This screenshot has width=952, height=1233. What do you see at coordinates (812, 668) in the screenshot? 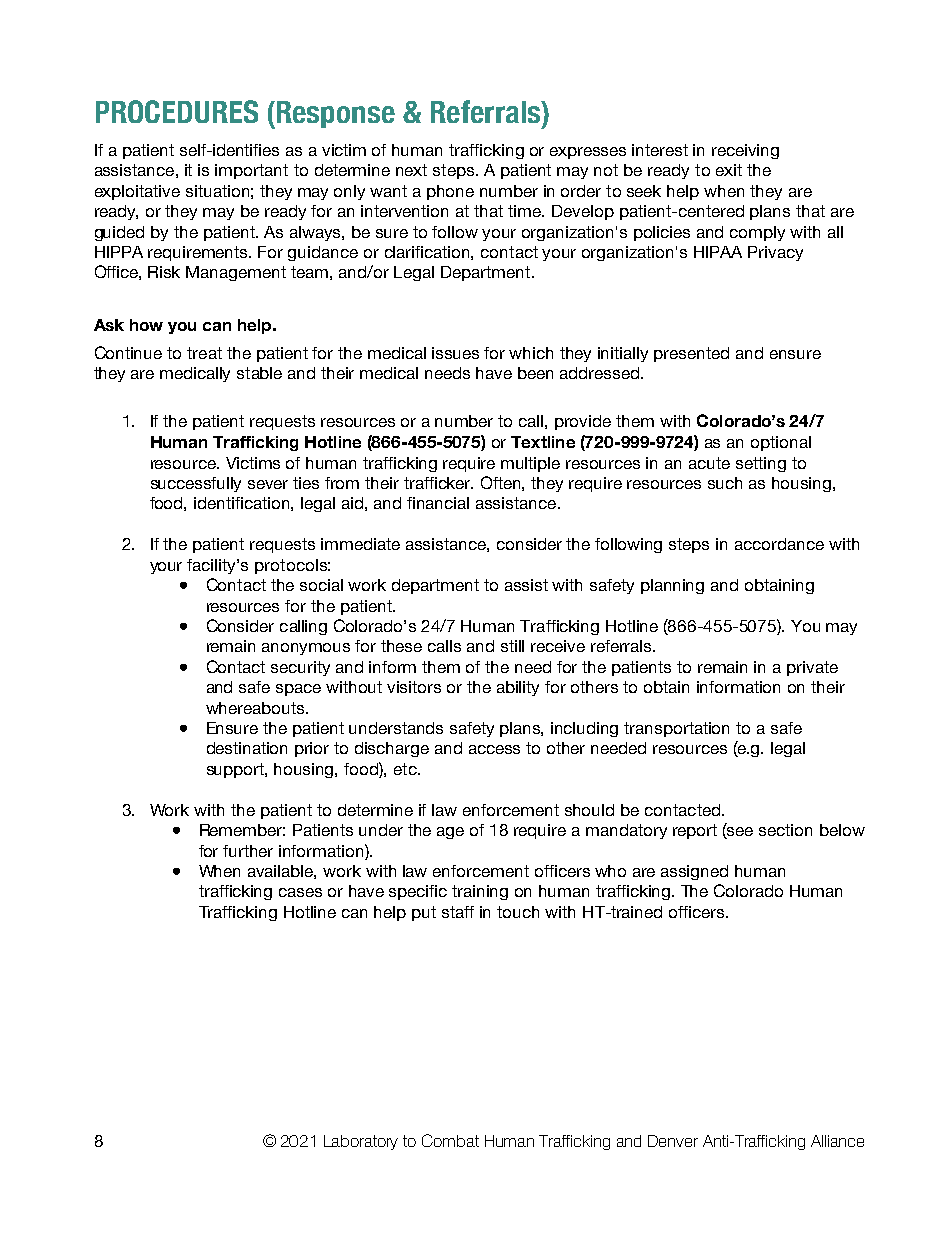
I see `private` at bounding box center [812, 668].
